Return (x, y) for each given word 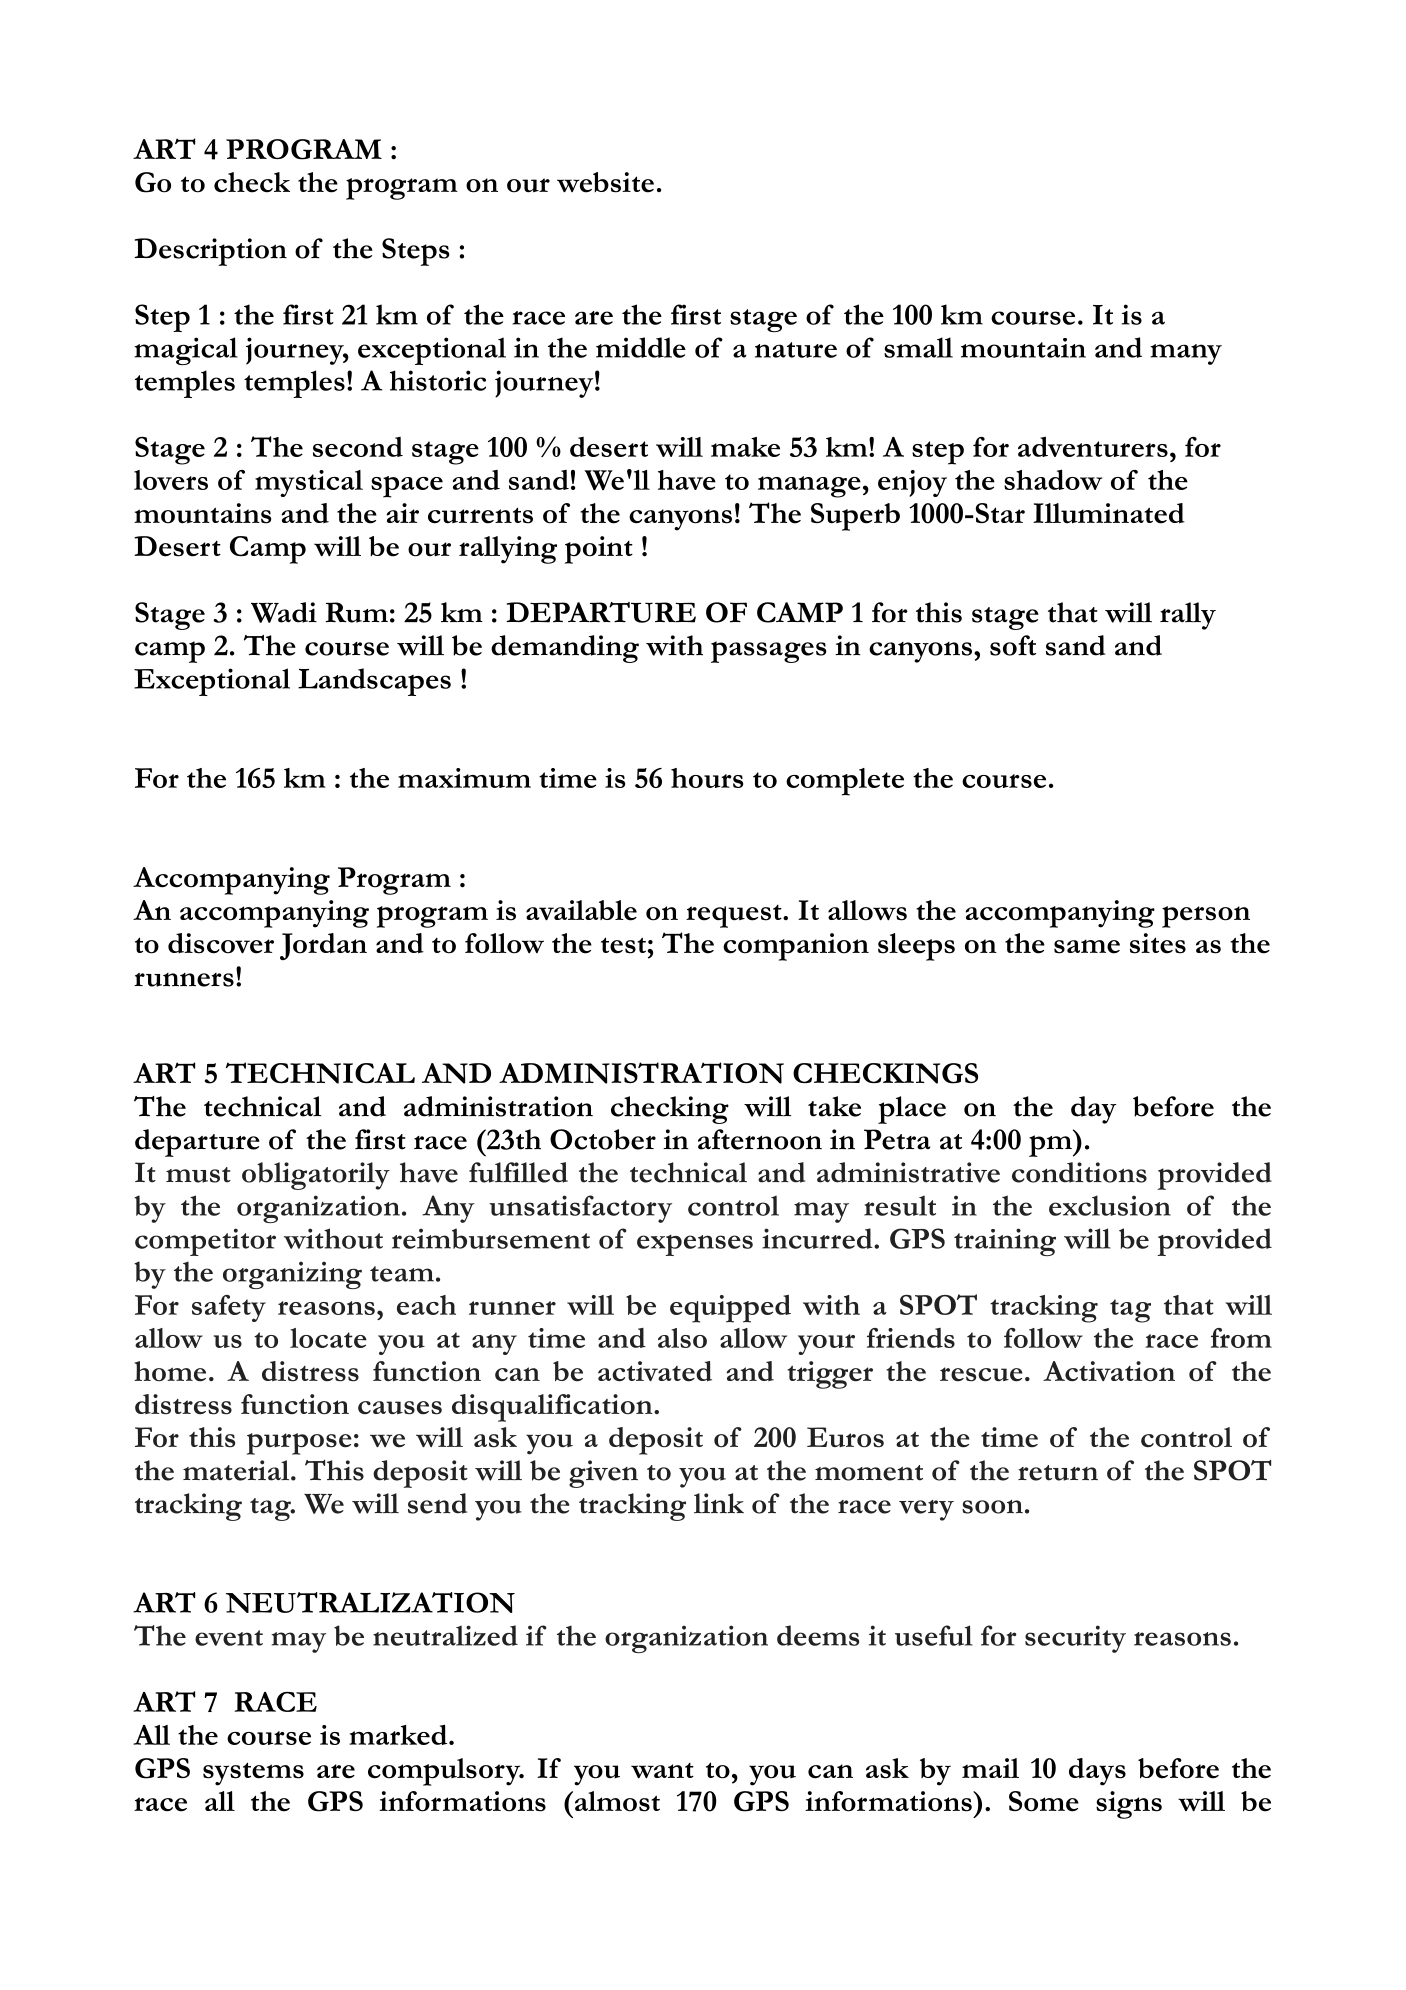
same (1087, 946)
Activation (1109, 1371)
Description (210, 252)
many (1186, 354)
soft (1013, 645)
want (662, 1770)
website (605, 182)
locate (328, 1338)
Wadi (284, 612)
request (735, 916)
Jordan (323, 947)
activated (655, 1371)
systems (253, 1774)
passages (769, 652)
